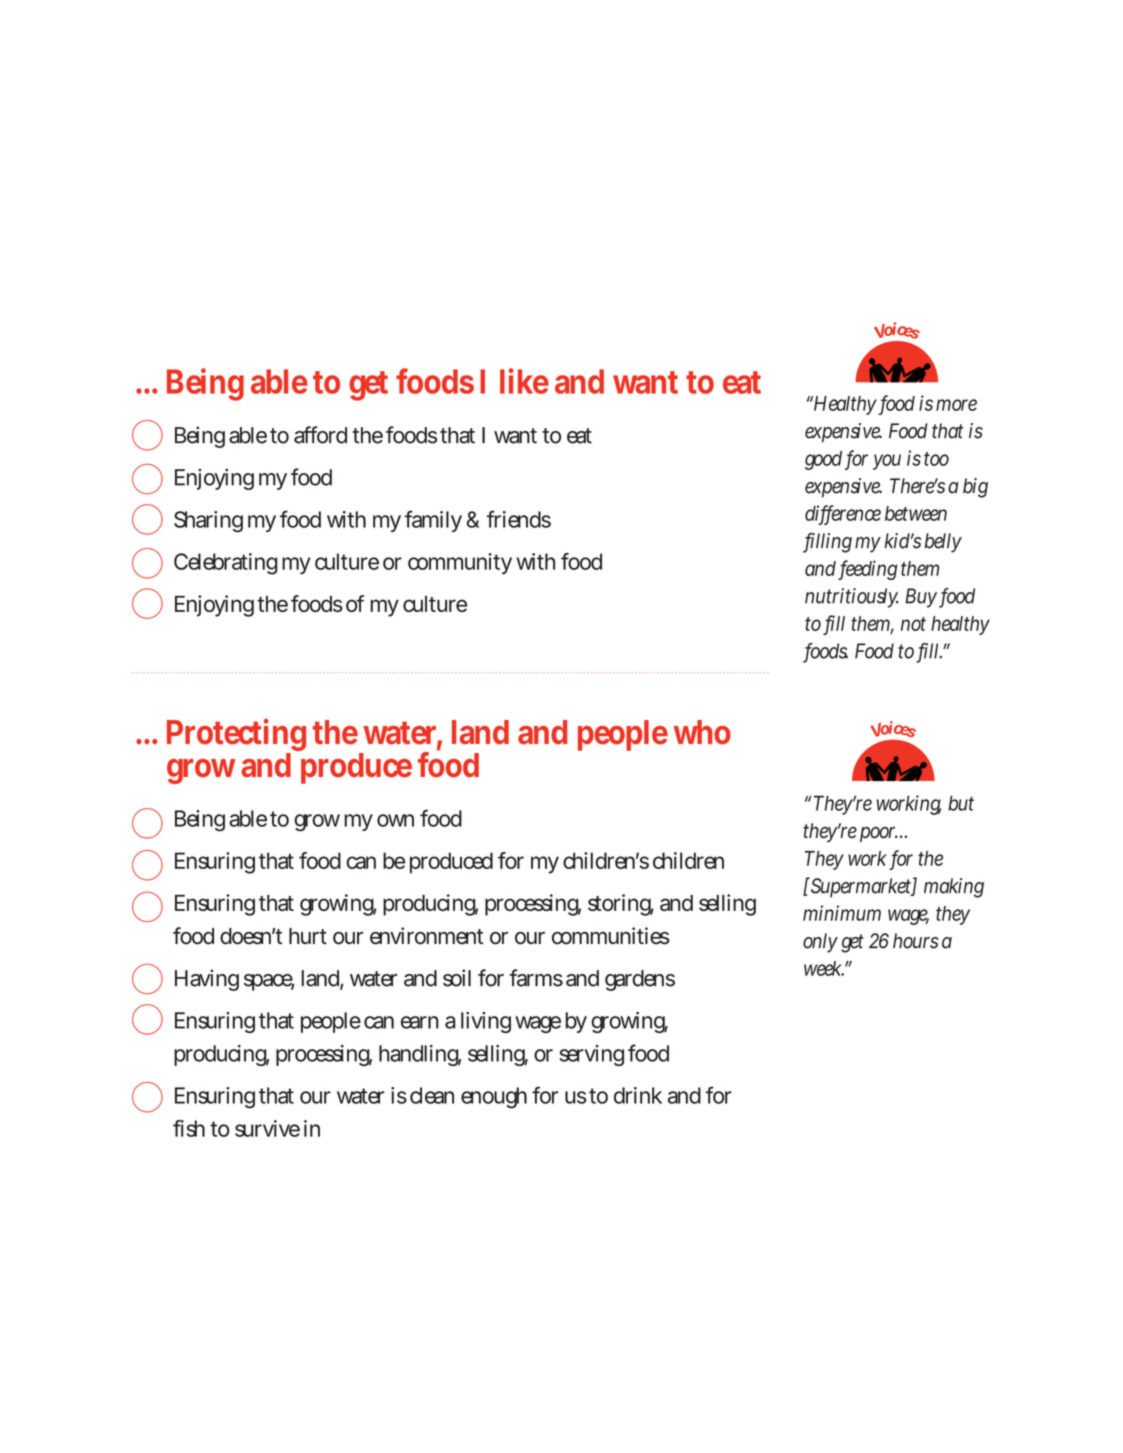 The height and width of the screenshot is (1453, 1123). What do you see at coordinates (267, 1128) in the screenshot?
I see `survive` at bounding box center [267, 1128].
